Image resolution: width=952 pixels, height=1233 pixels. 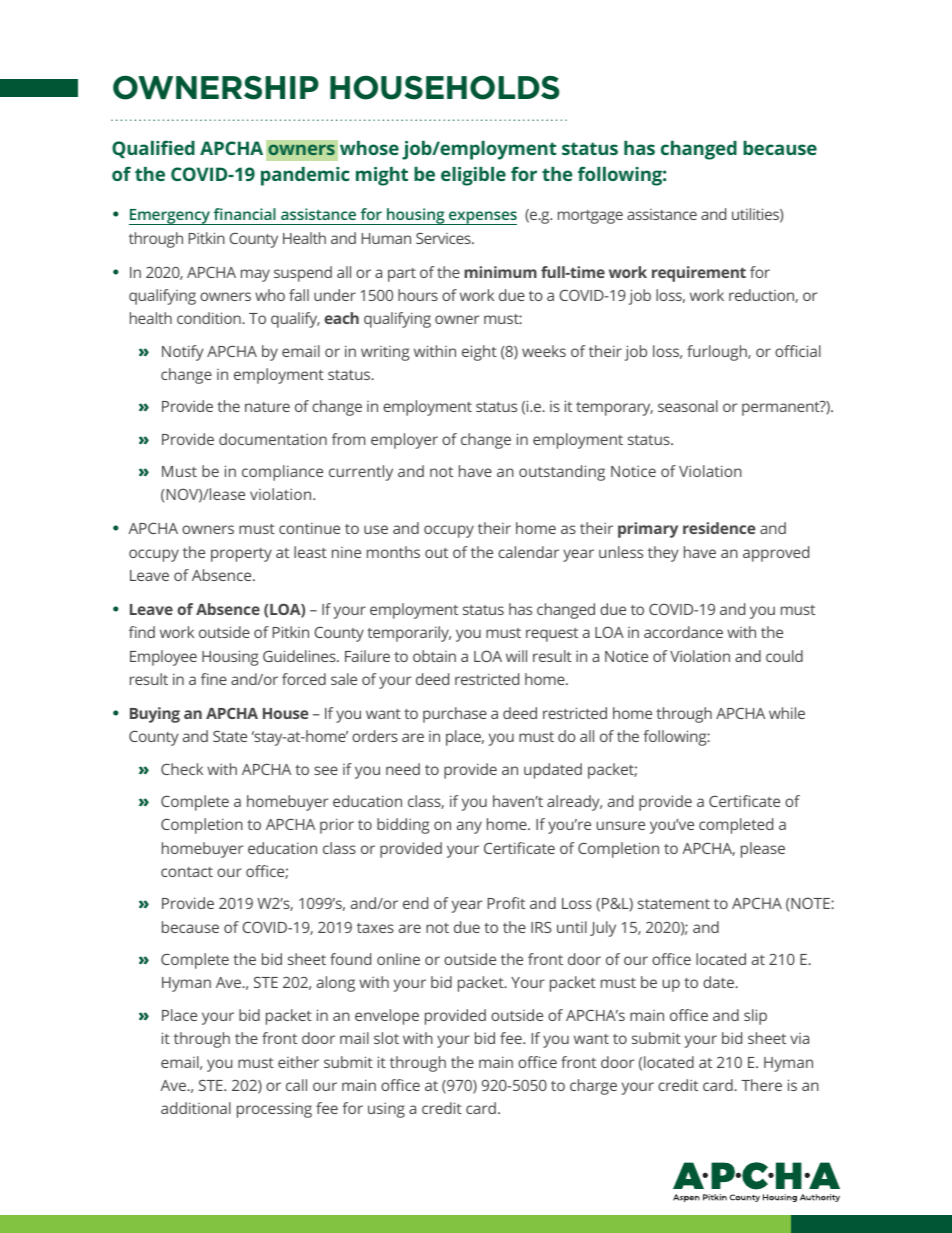 I want to click on while, so click(x=787, y=713).
